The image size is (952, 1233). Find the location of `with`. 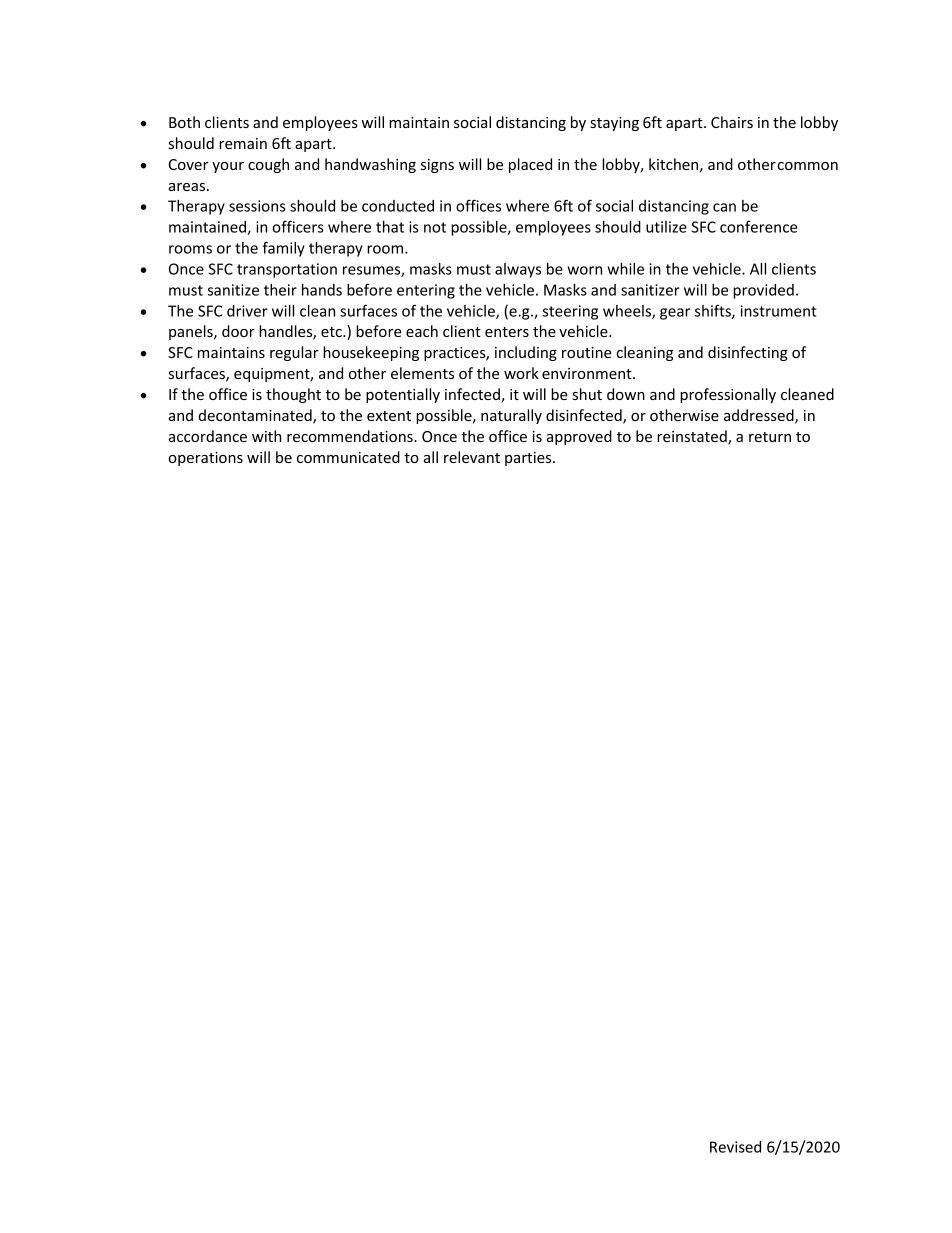

with is located at coordinates (266, 436).
